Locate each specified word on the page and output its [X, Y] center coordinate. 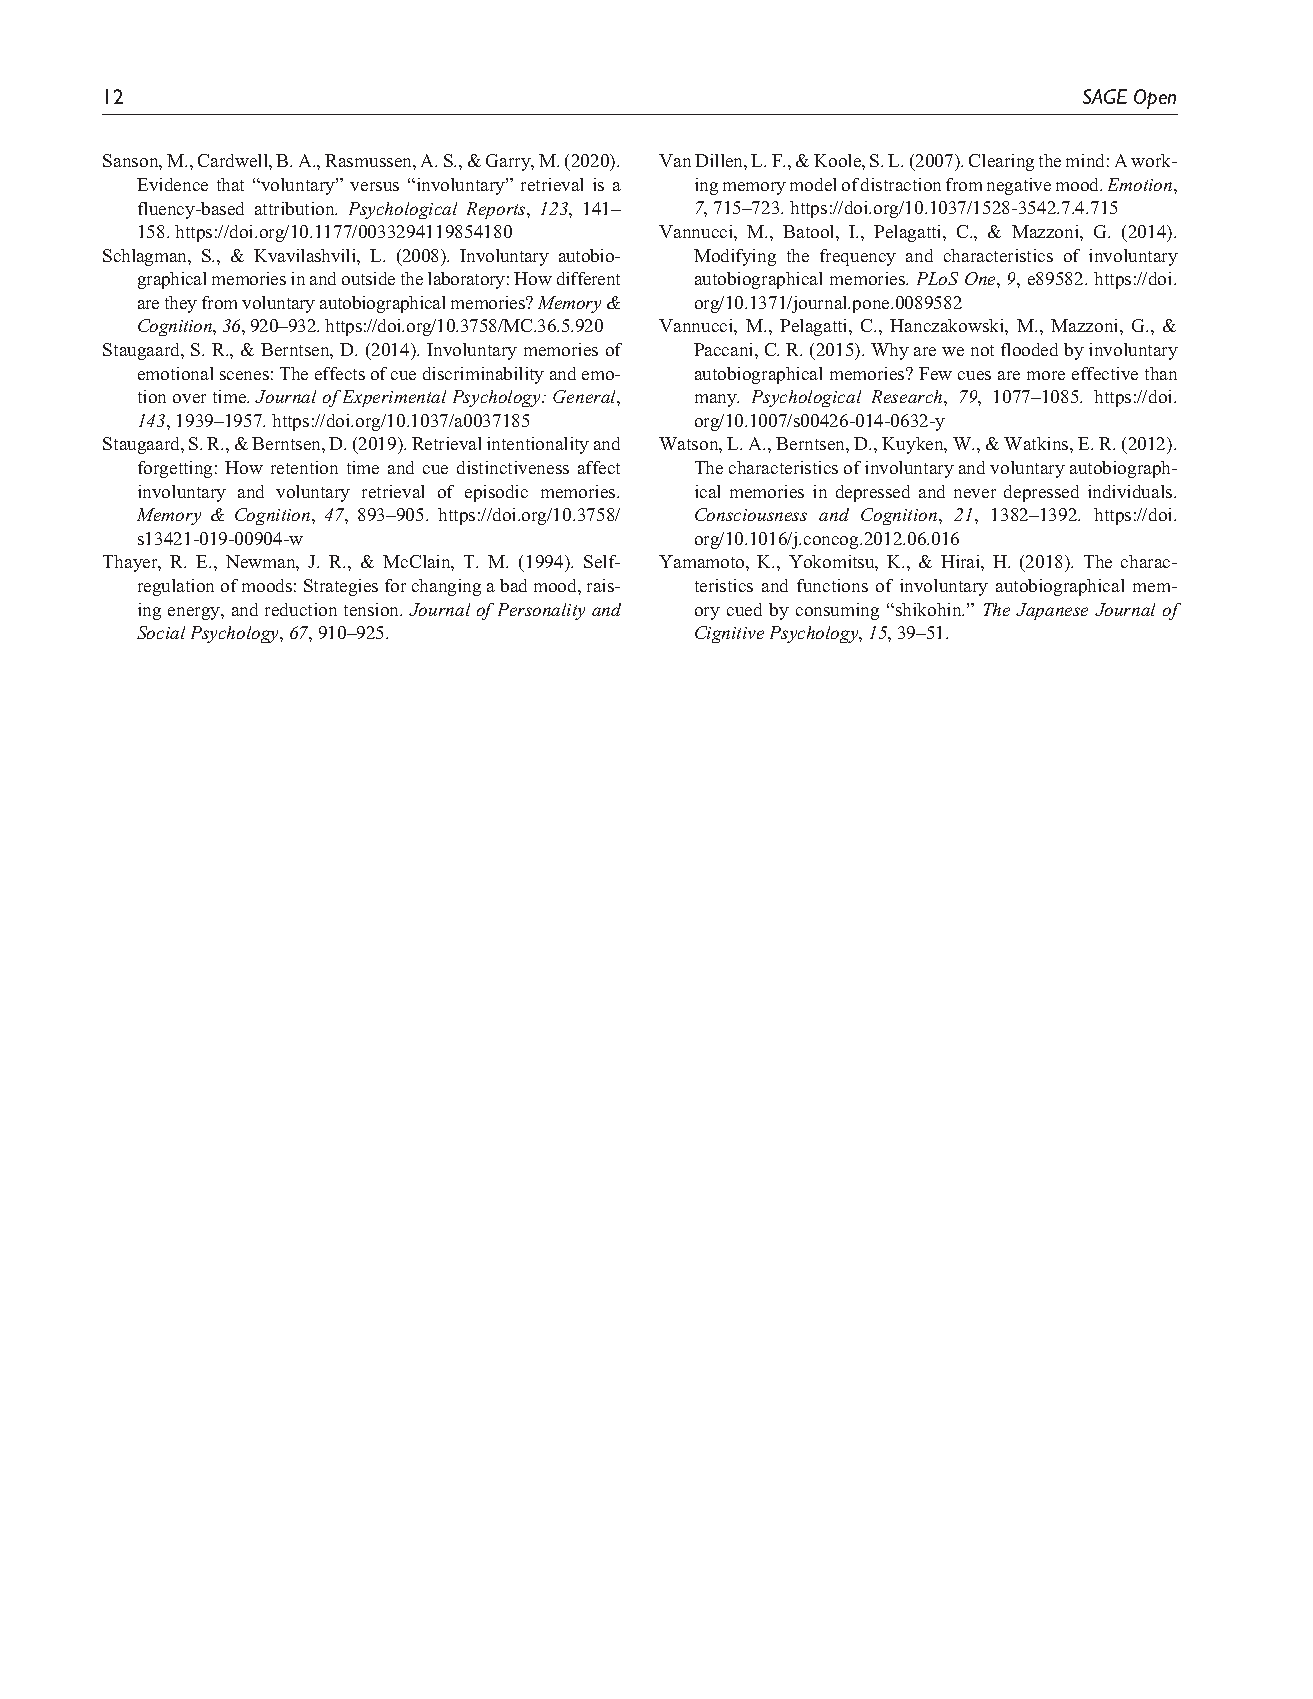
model [813, 184]
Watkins [1037, 443]
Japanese [1052, 611]
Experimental [394, 398]
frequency [858, 257]
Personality [541, 611]
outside [368, 278]
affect [599, 467]
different [588, 278]
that [230, 184]
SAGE [1105, 96]
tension [373, 609]
